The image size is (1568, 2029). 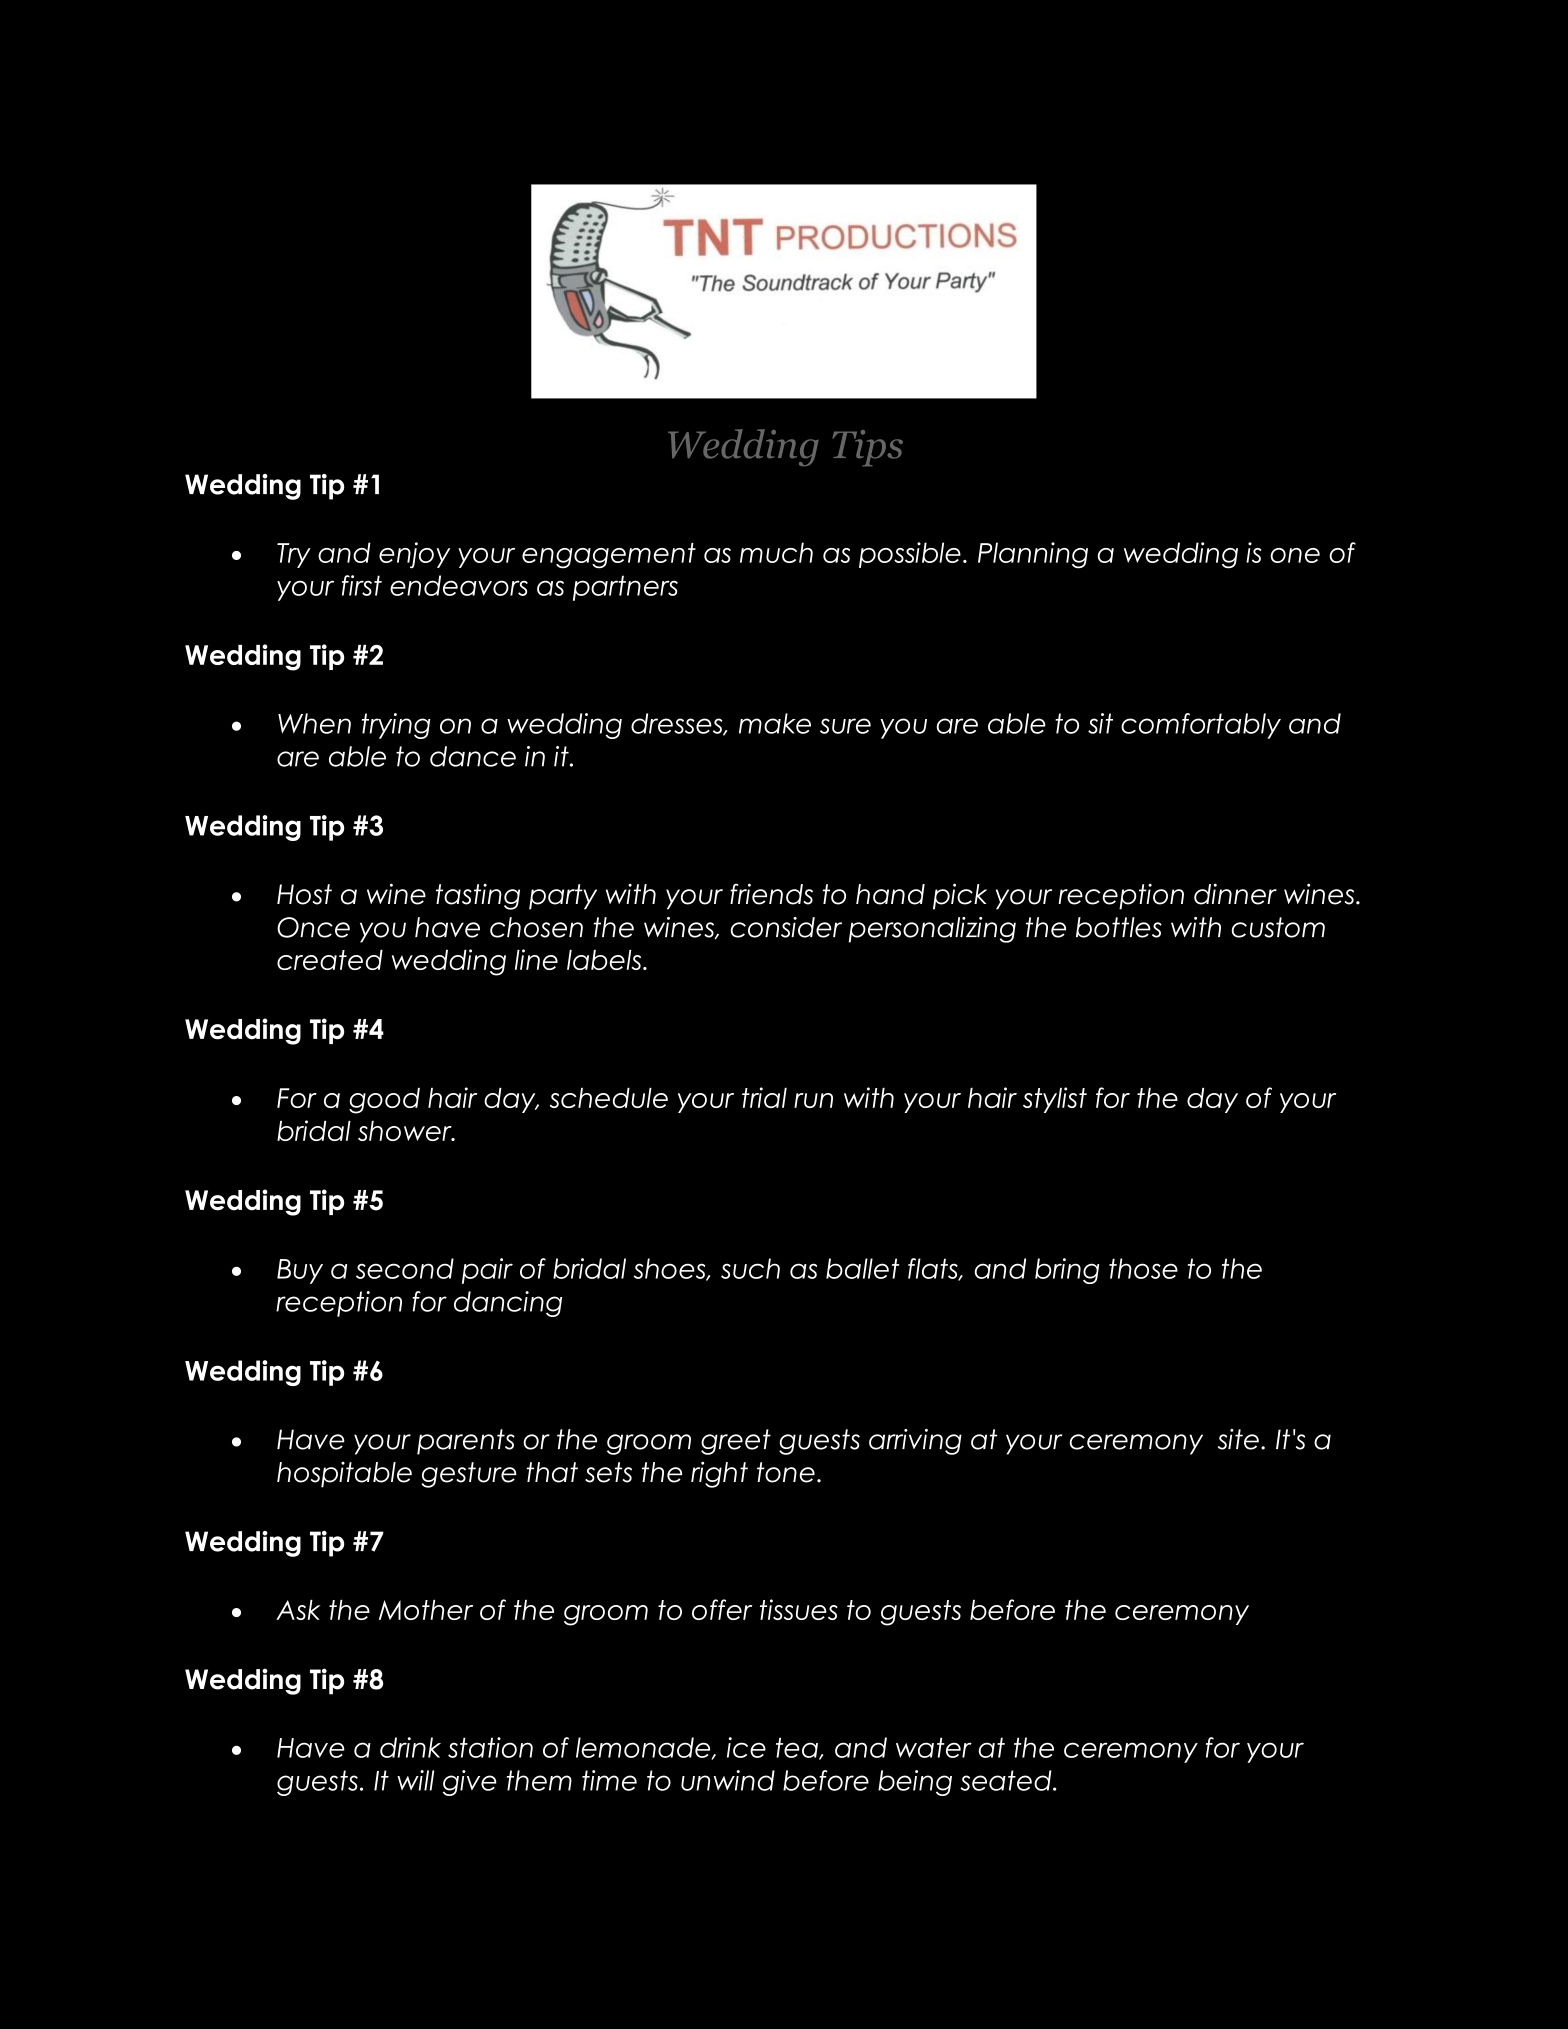 I want to click on tea, so click(x=798, y=1748).
